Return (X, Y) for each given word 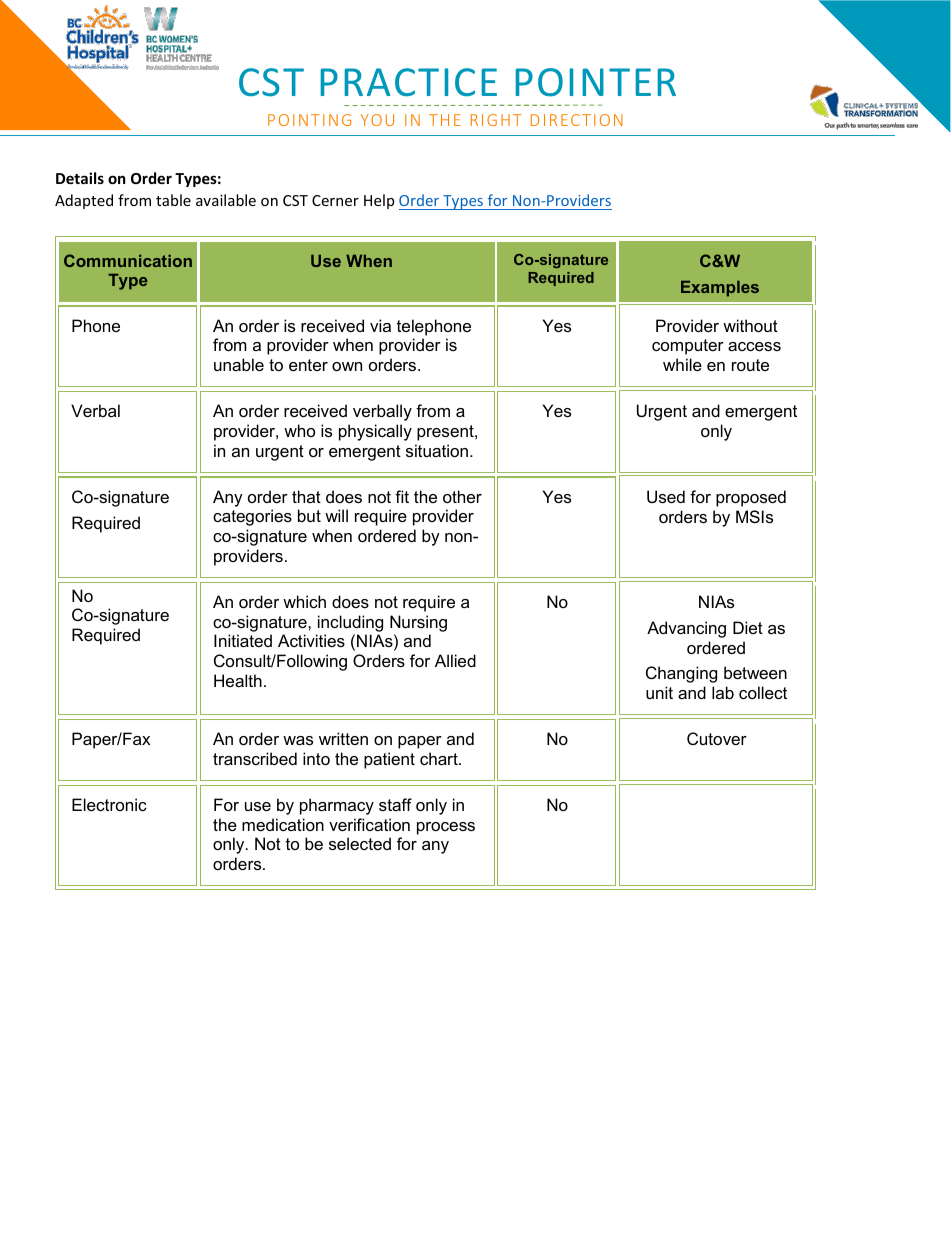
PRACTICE (408, 82)
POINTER (595, 82)
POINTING (309, 120)
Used (666, 496)
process (446, 828)
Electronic (109, 804)
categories (252, 517)
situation (438, 450)
